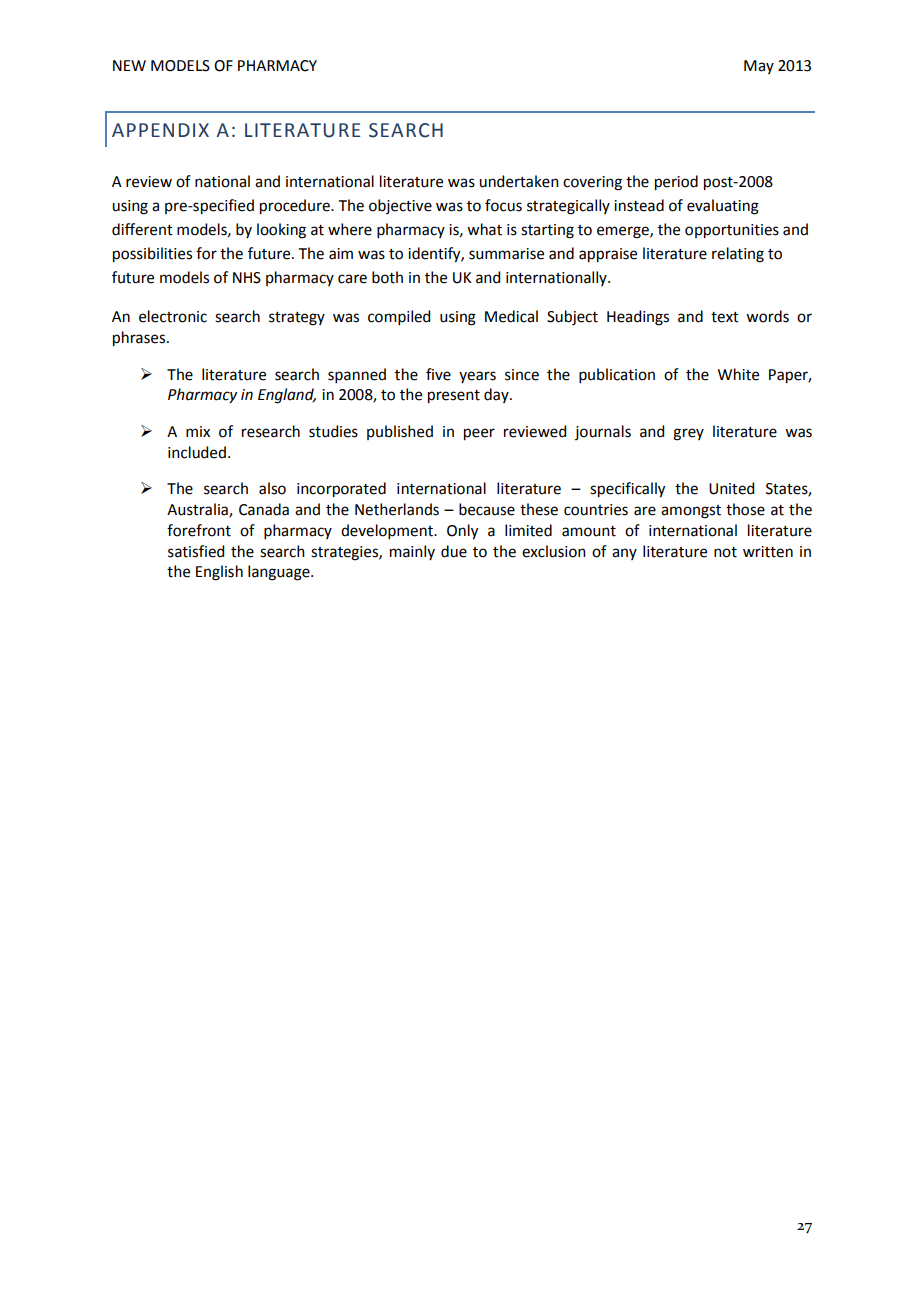 The height and width of the document is (1308, 924). What do you see at coordinates (759, 67) in the document?
I see `May` at bounding box center [759, 67].
